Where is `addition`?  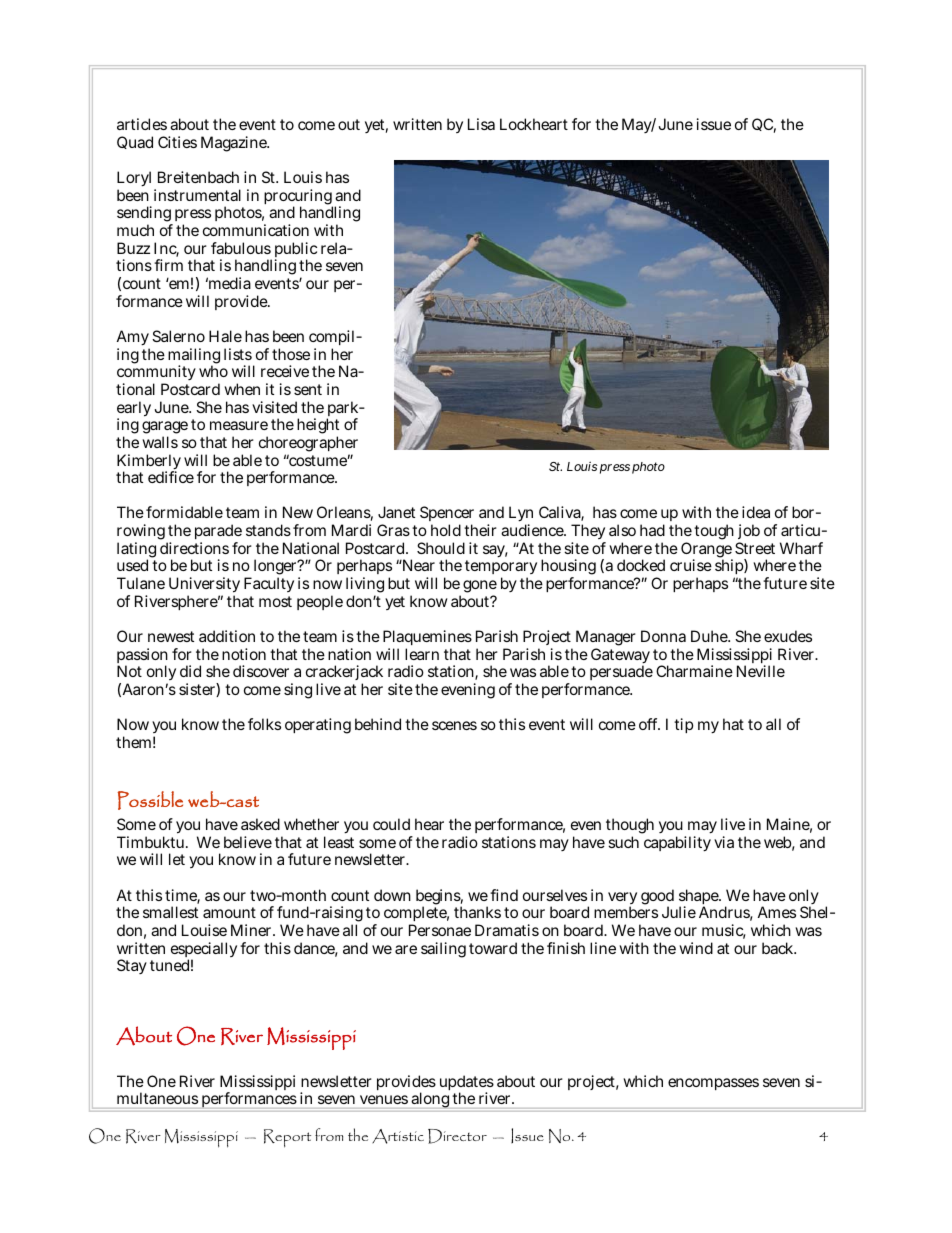
addition is located at coordinates (227, 636).
